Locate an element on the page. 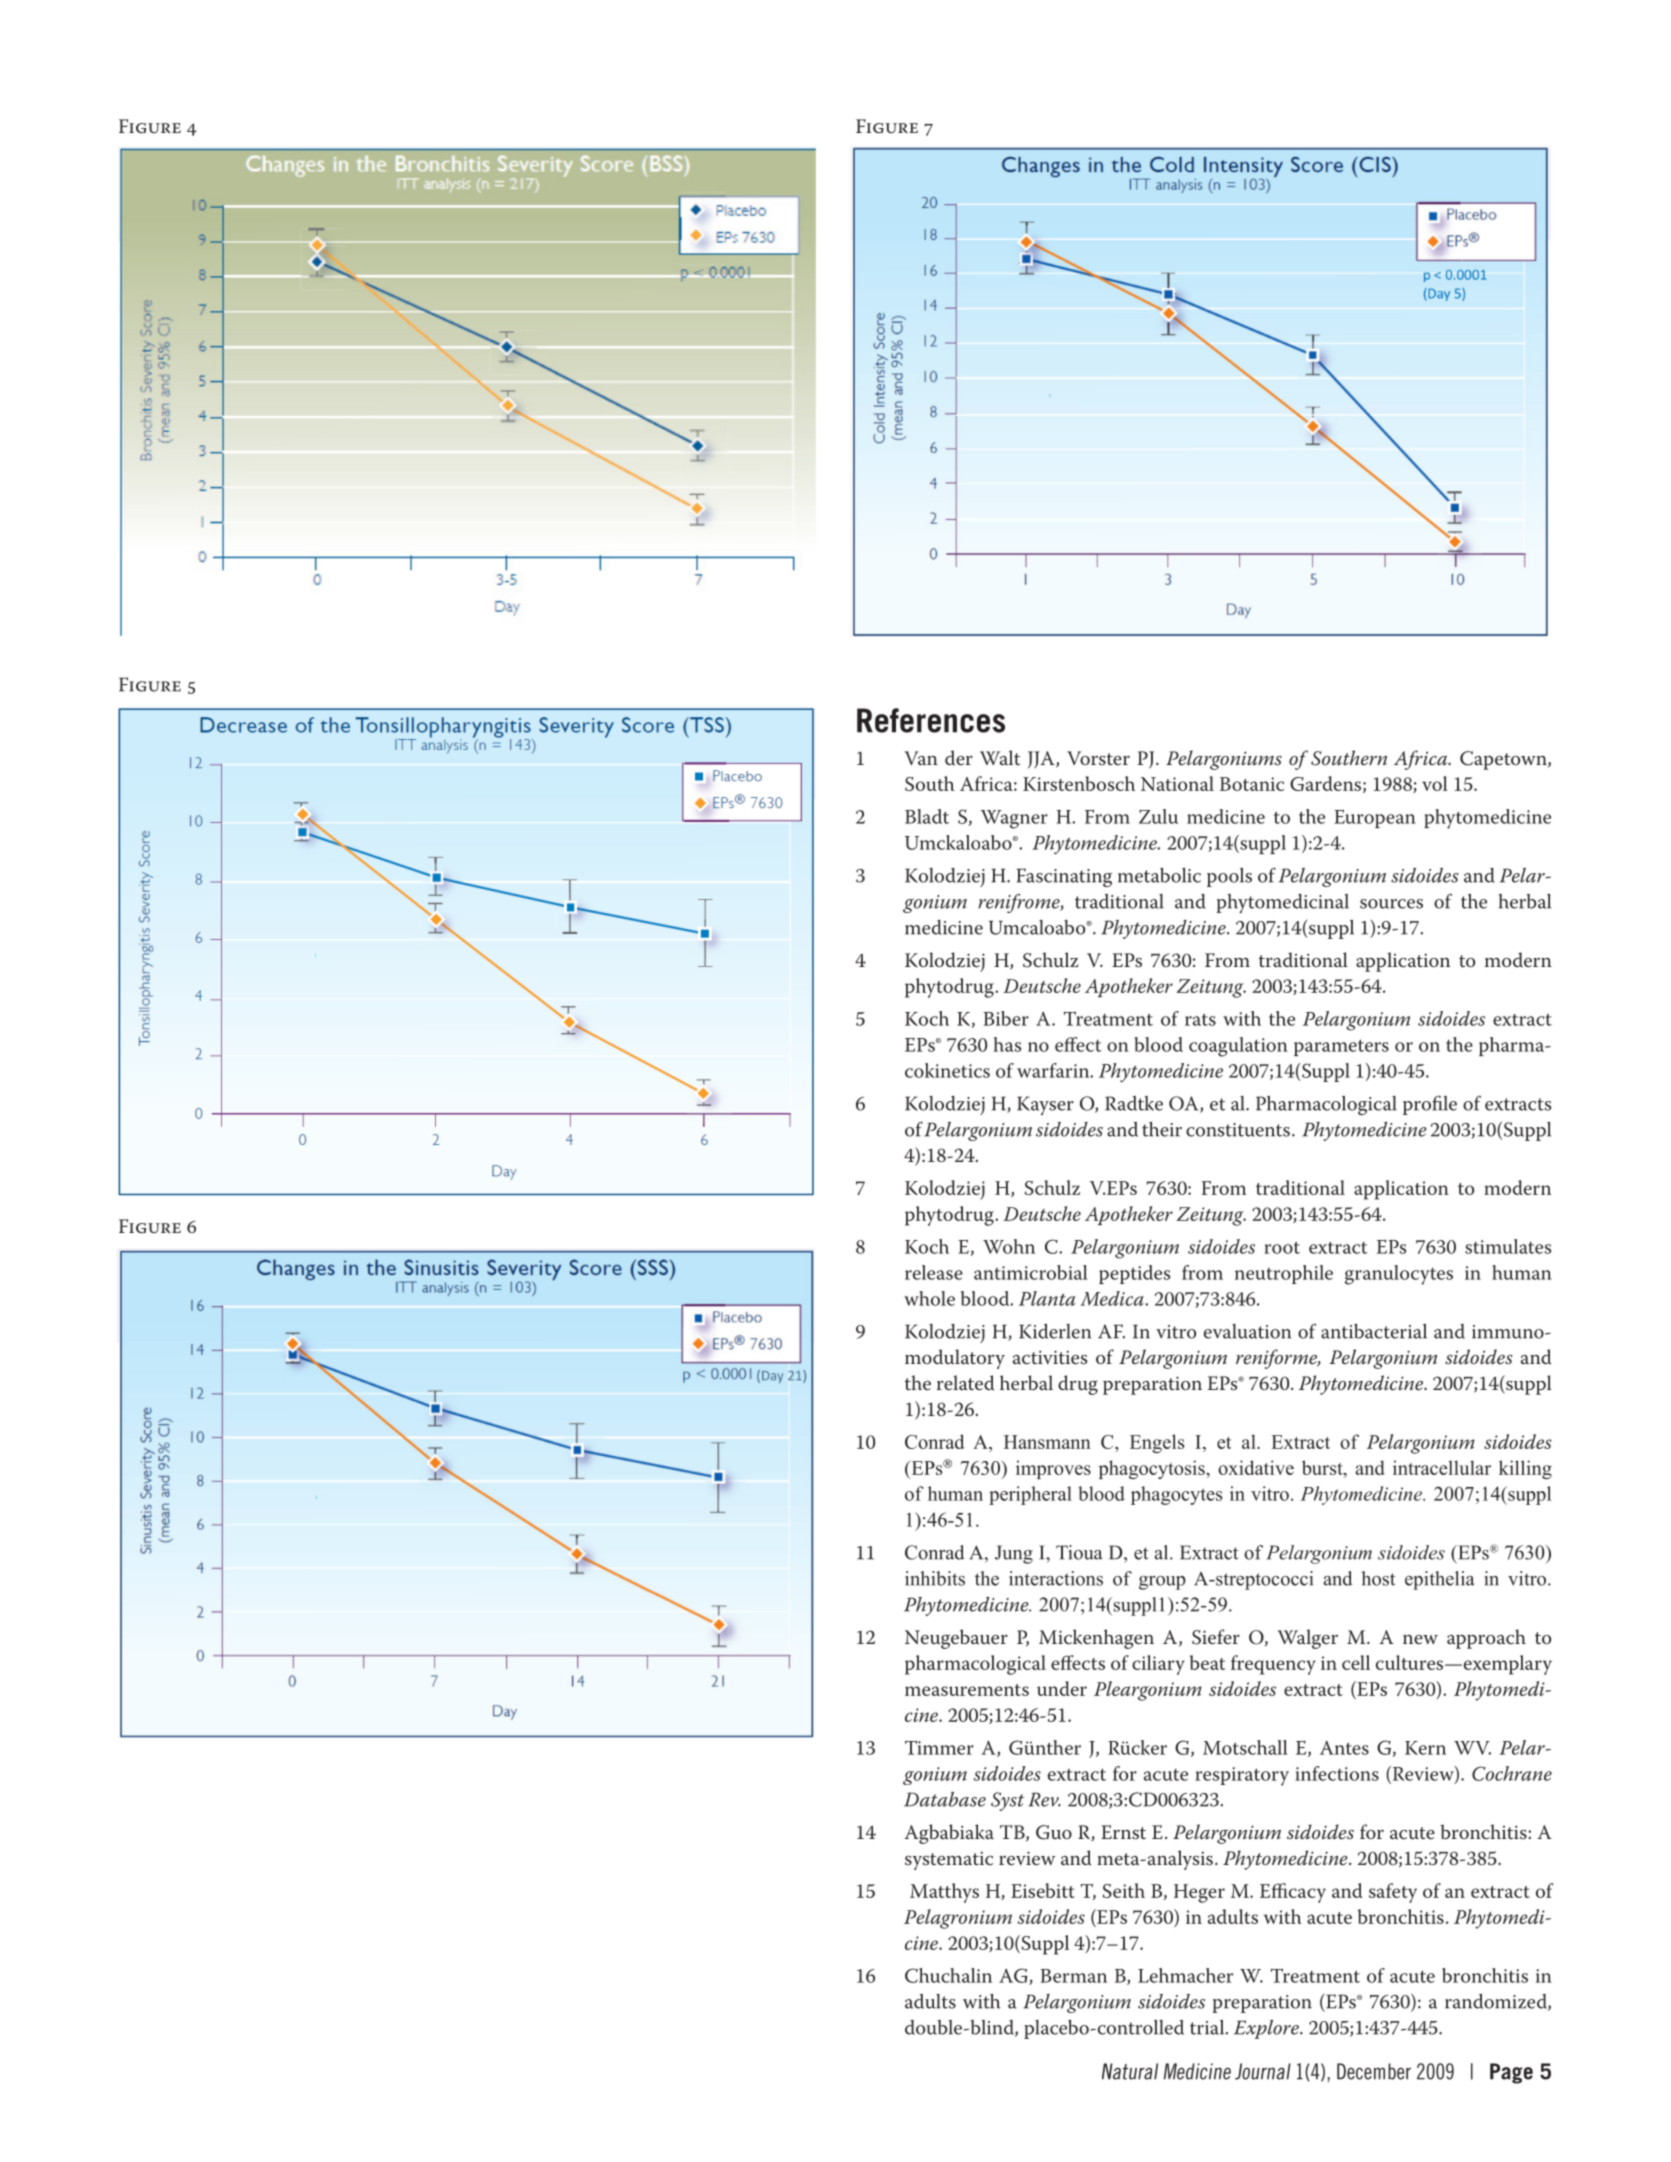  Berman is located at coordinates (1074, 1976).
